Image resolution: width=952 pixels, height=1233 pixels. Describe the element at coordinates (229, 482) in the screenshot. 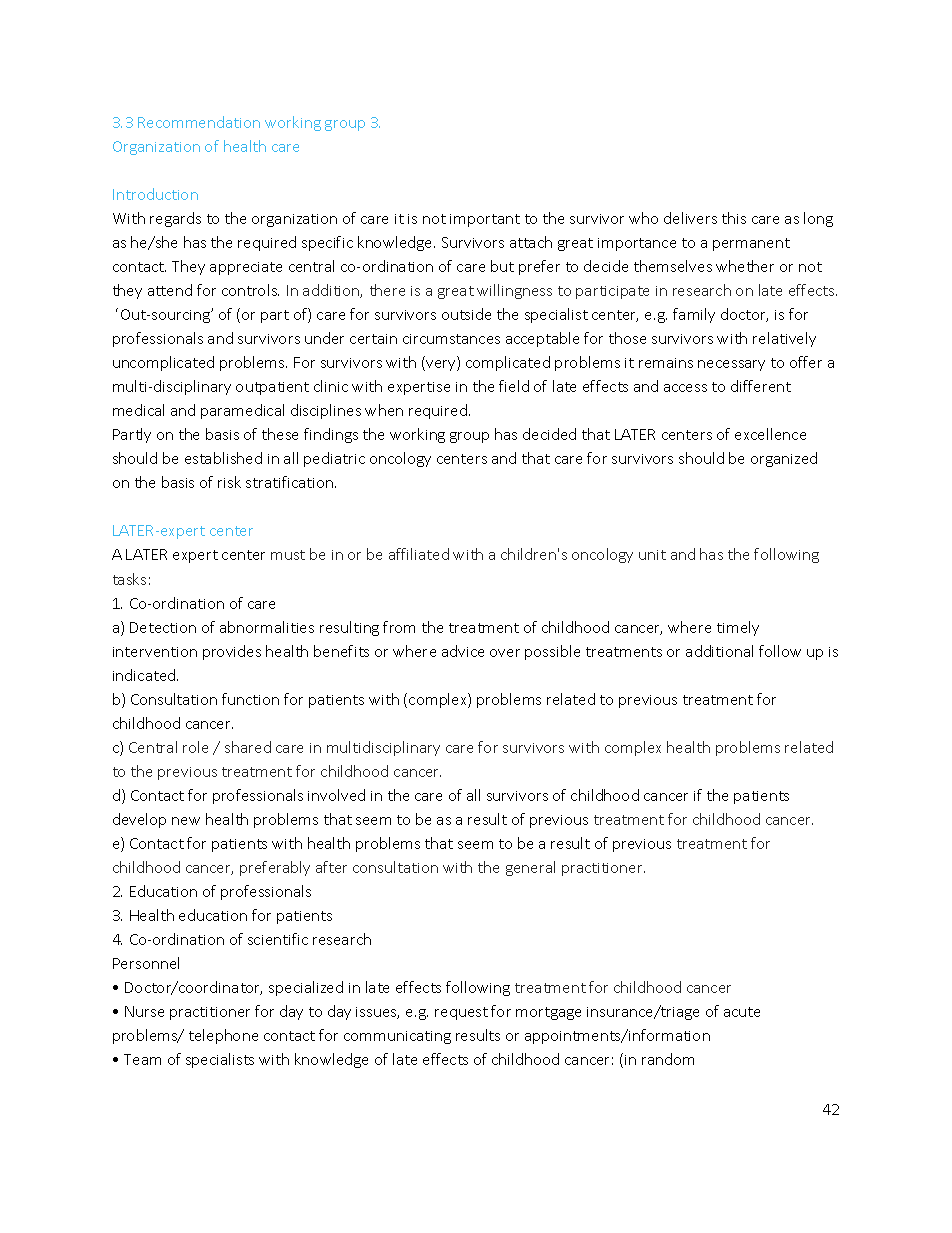

I see `risk` at that location.
